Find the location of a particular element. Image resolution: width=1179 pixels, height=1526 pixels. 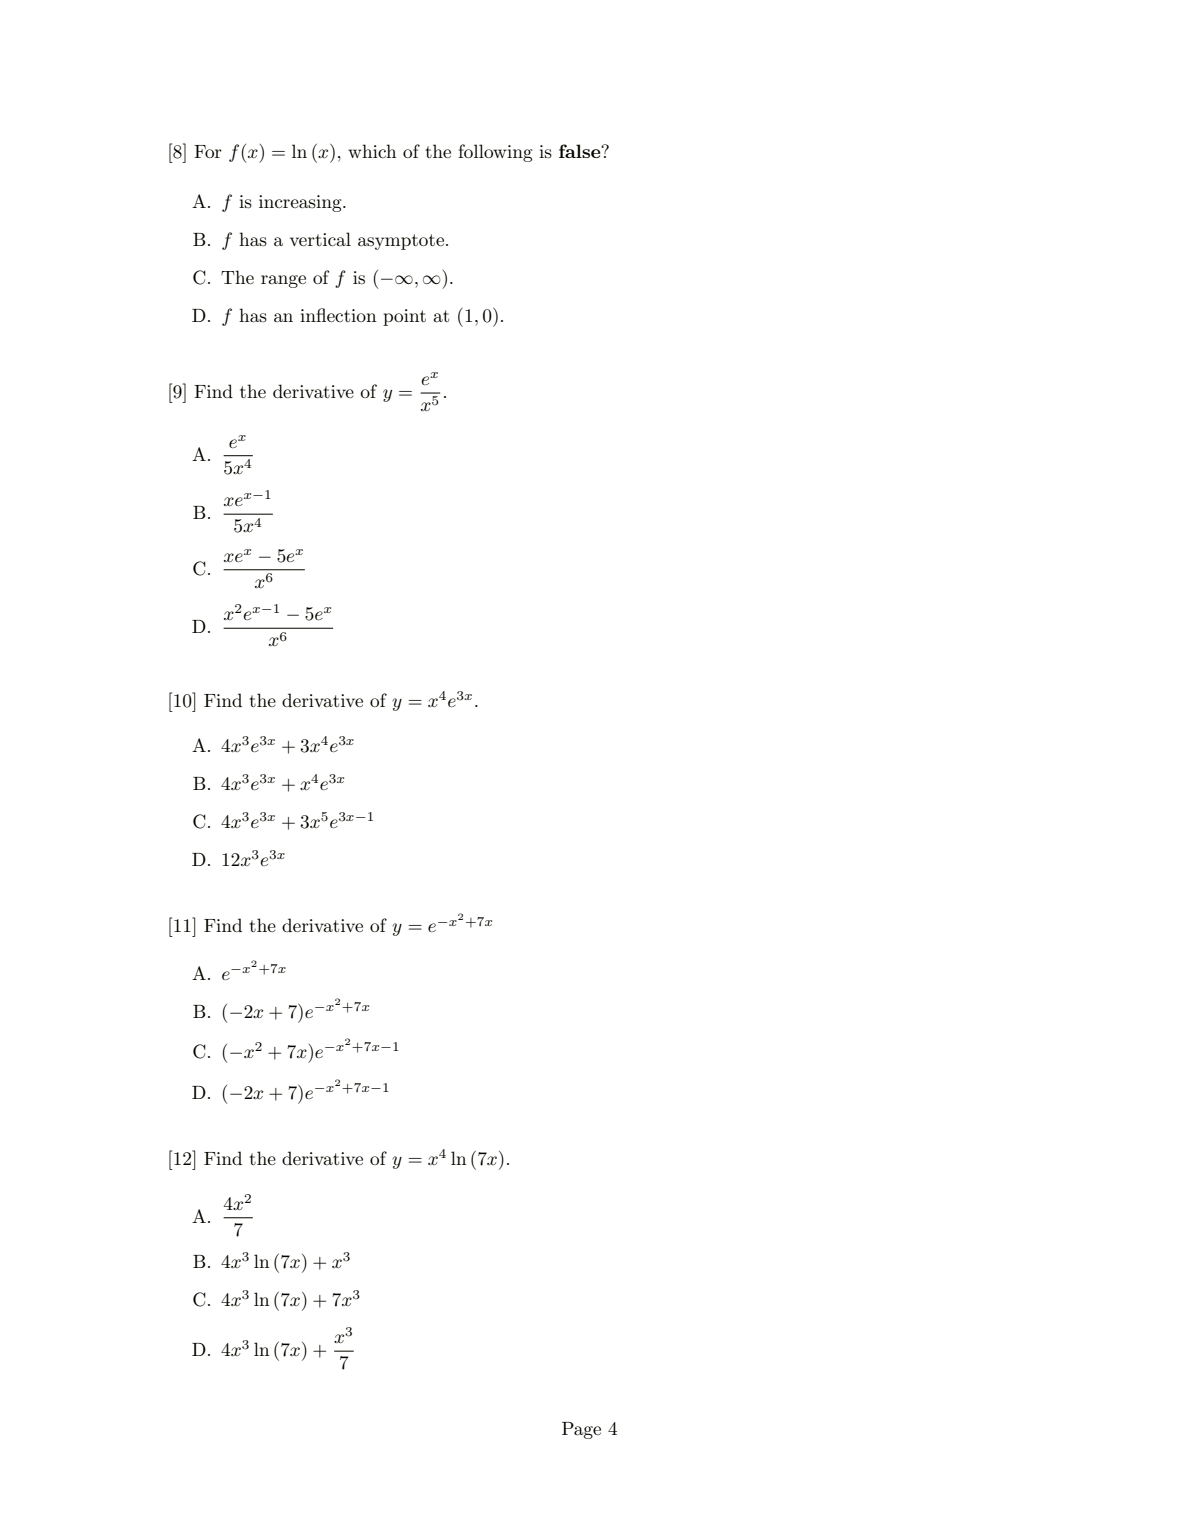

which is located at coordinates (372, 151).
